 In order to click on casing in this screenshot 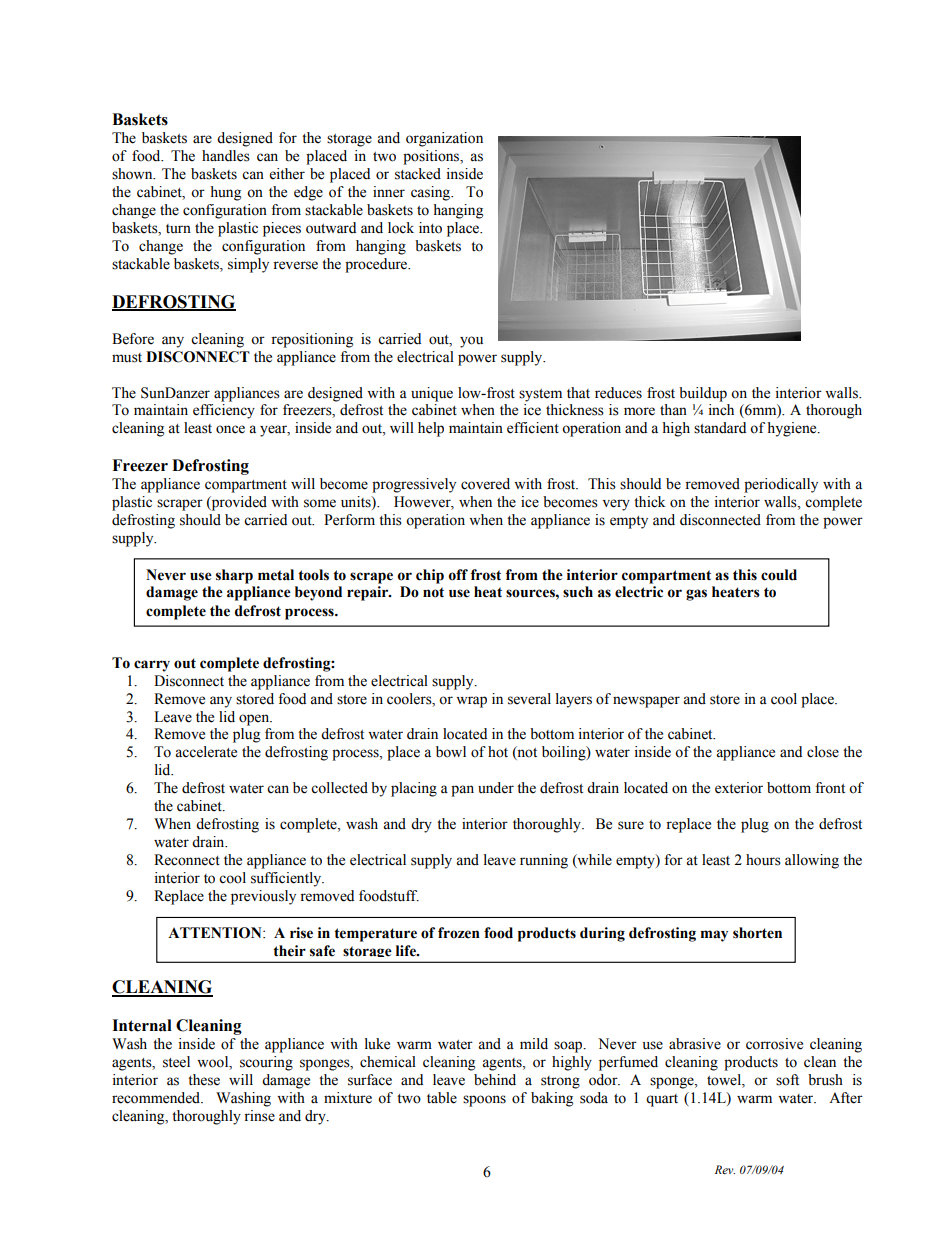, I will do `click(432, 193)`.
